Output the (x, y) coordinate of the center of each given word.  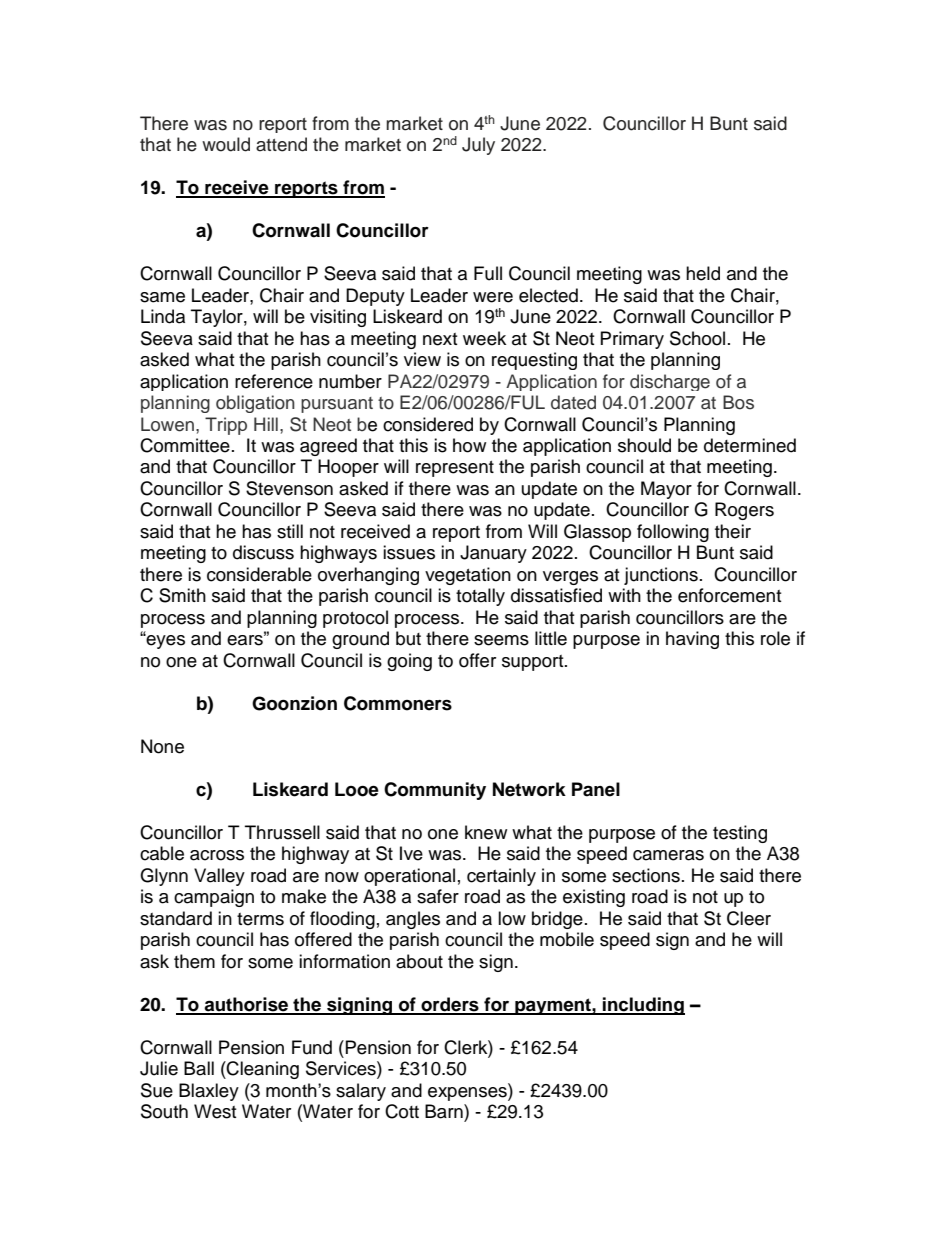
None (162, 746)
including (643, 1006)
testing (740, 834)
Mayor (666, 490)
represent (455, 469)
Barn (445, 1111)
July (478, 146)
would (226, 144)
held (703, 273)
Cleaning (262, 1070)
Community (435, 791)
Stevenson (289, 488)
